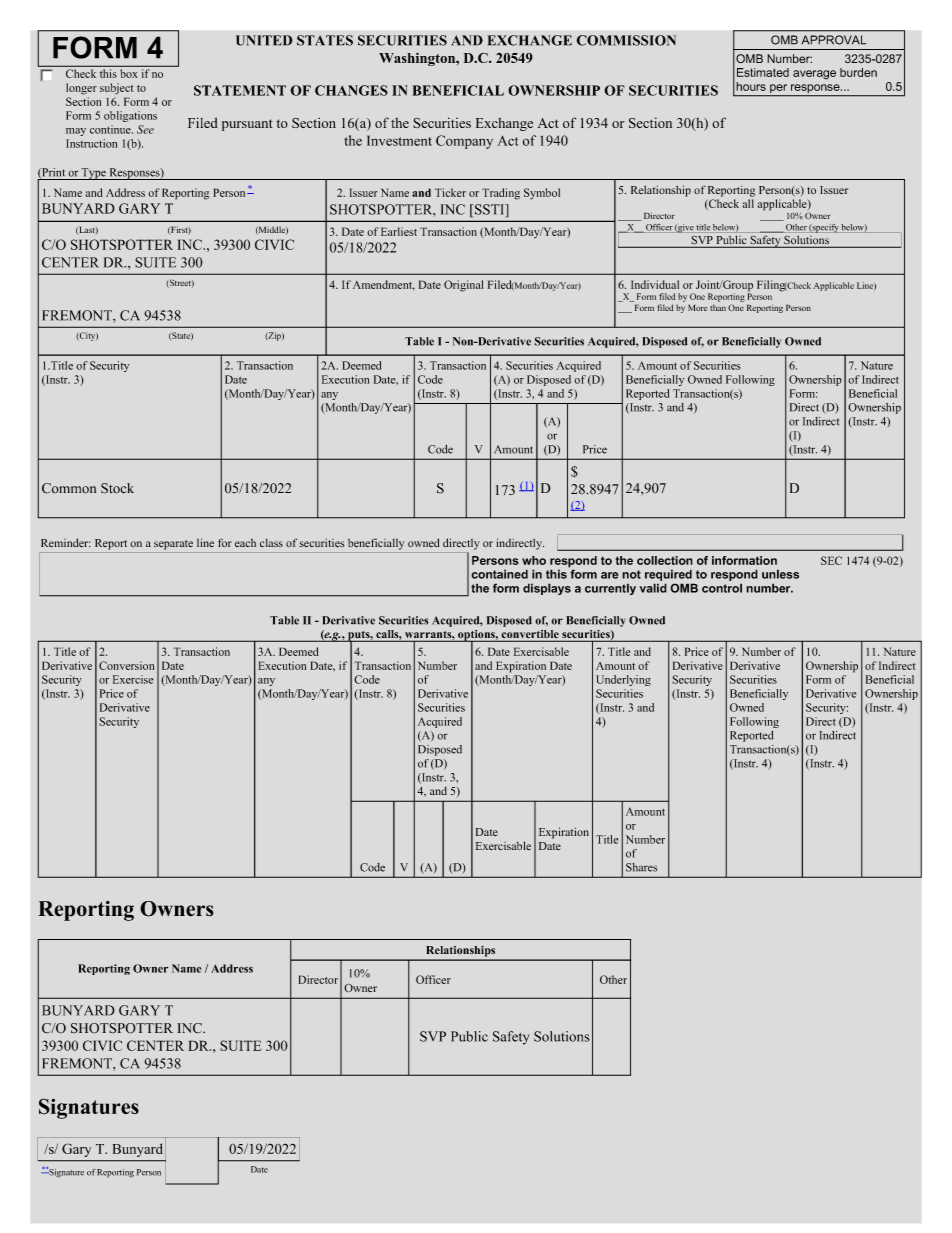  Describe the element at coordinates (117, 488) in the page. I see `Stock` at that location.
